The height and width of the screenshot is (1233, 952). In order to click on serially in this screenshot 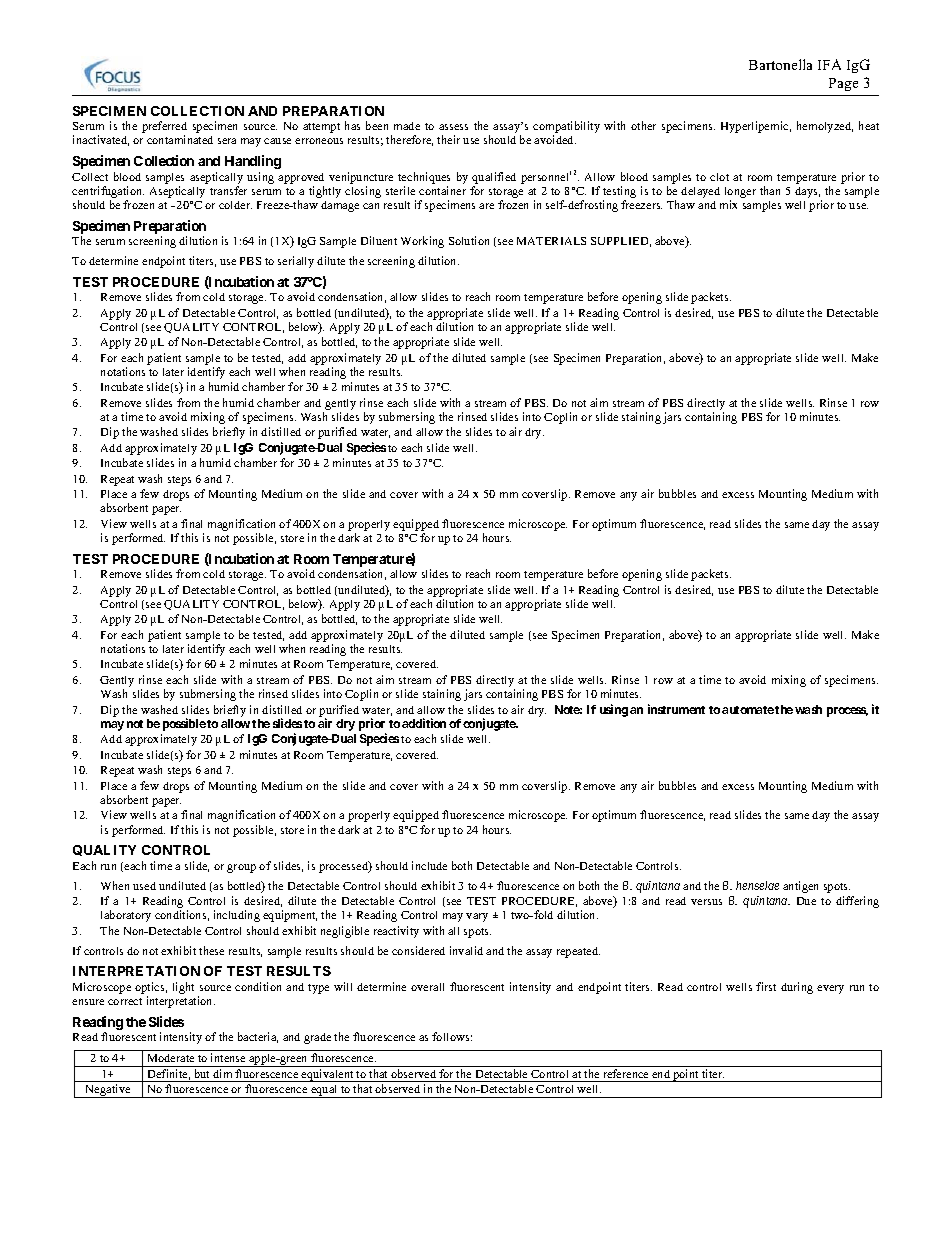, I will do `click(296, 262)`.
